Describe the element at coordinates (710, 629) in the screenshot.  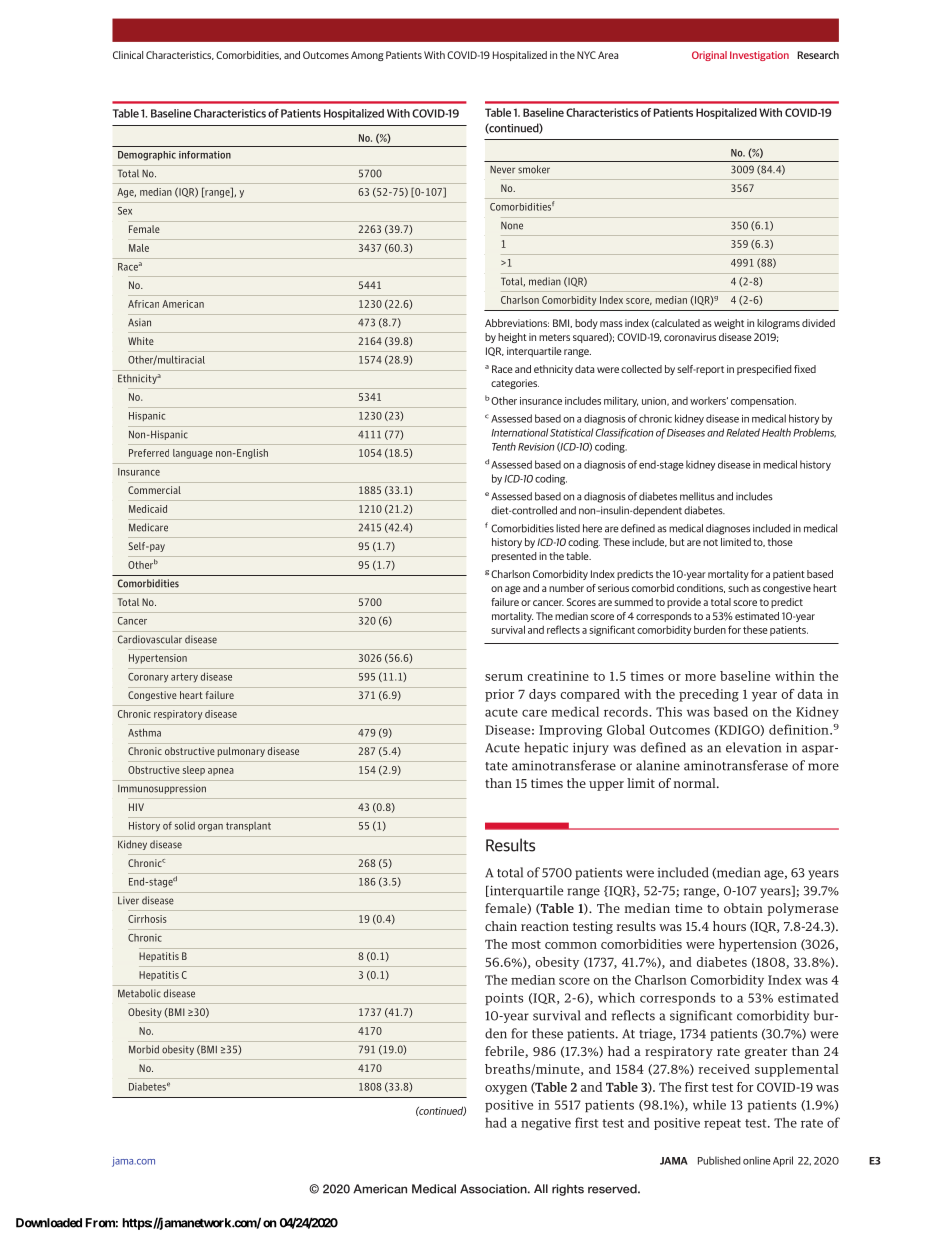
I see `burden` at that location.
